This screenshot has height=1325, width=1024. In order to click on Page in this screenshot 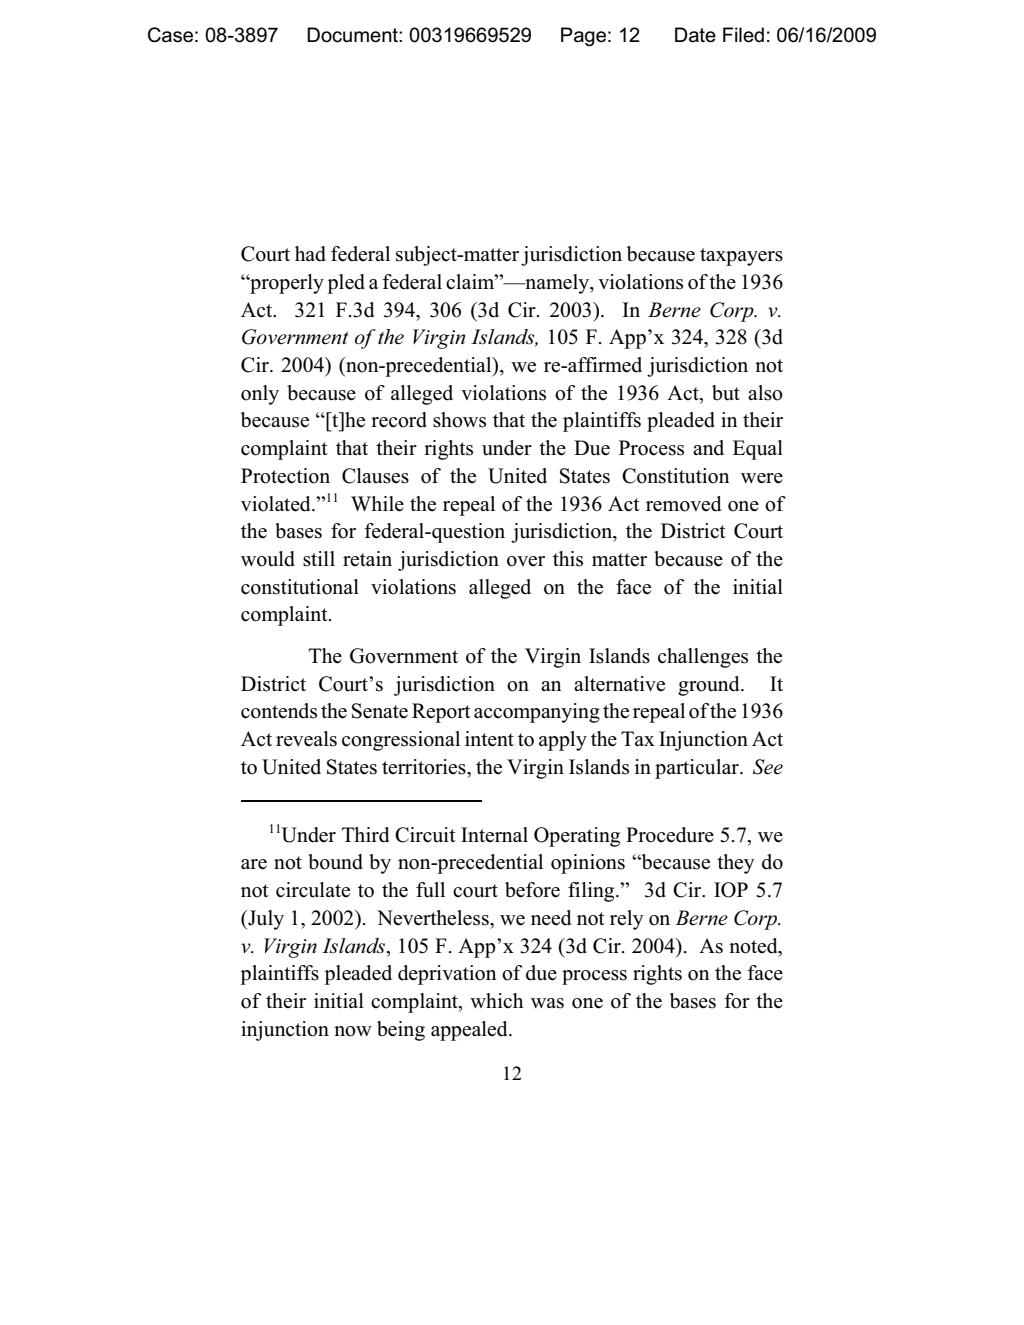, I will do `click(583, 37)`.
